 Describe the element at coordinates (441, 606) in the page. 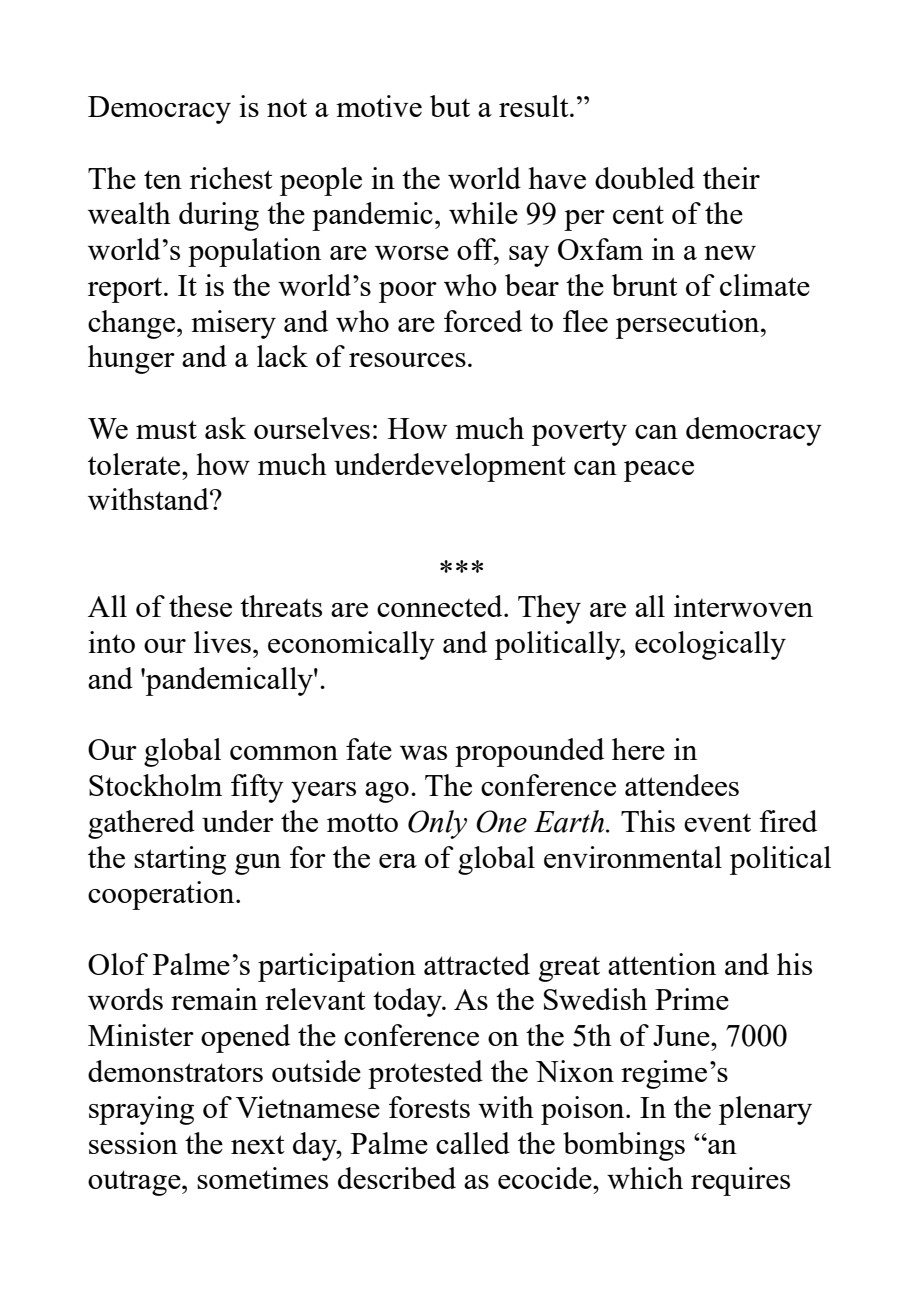

I see `connected` at that location.
